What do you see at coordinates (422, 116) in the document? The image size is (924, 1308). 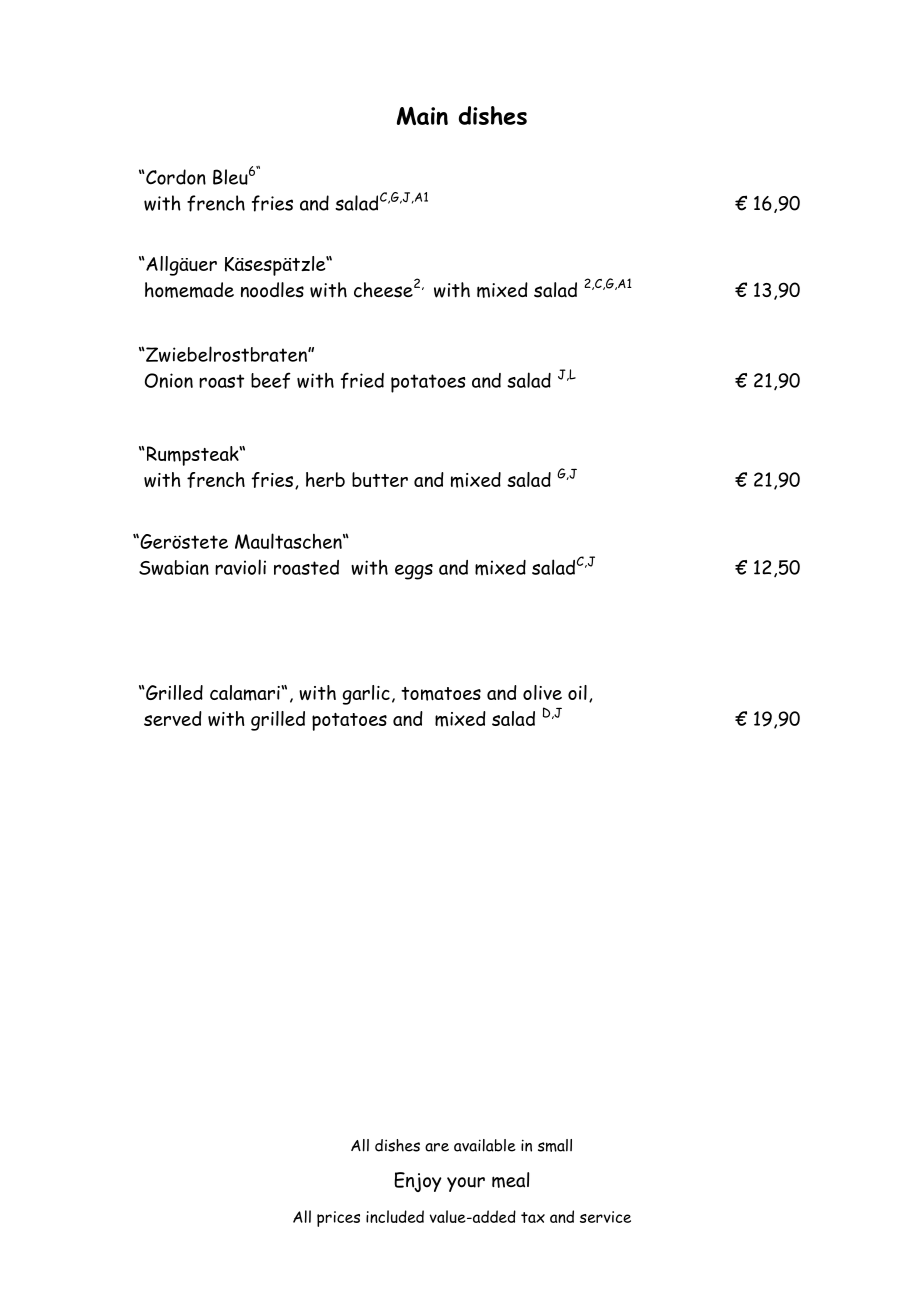 I see `Main` at bounding box center [422, 116].
